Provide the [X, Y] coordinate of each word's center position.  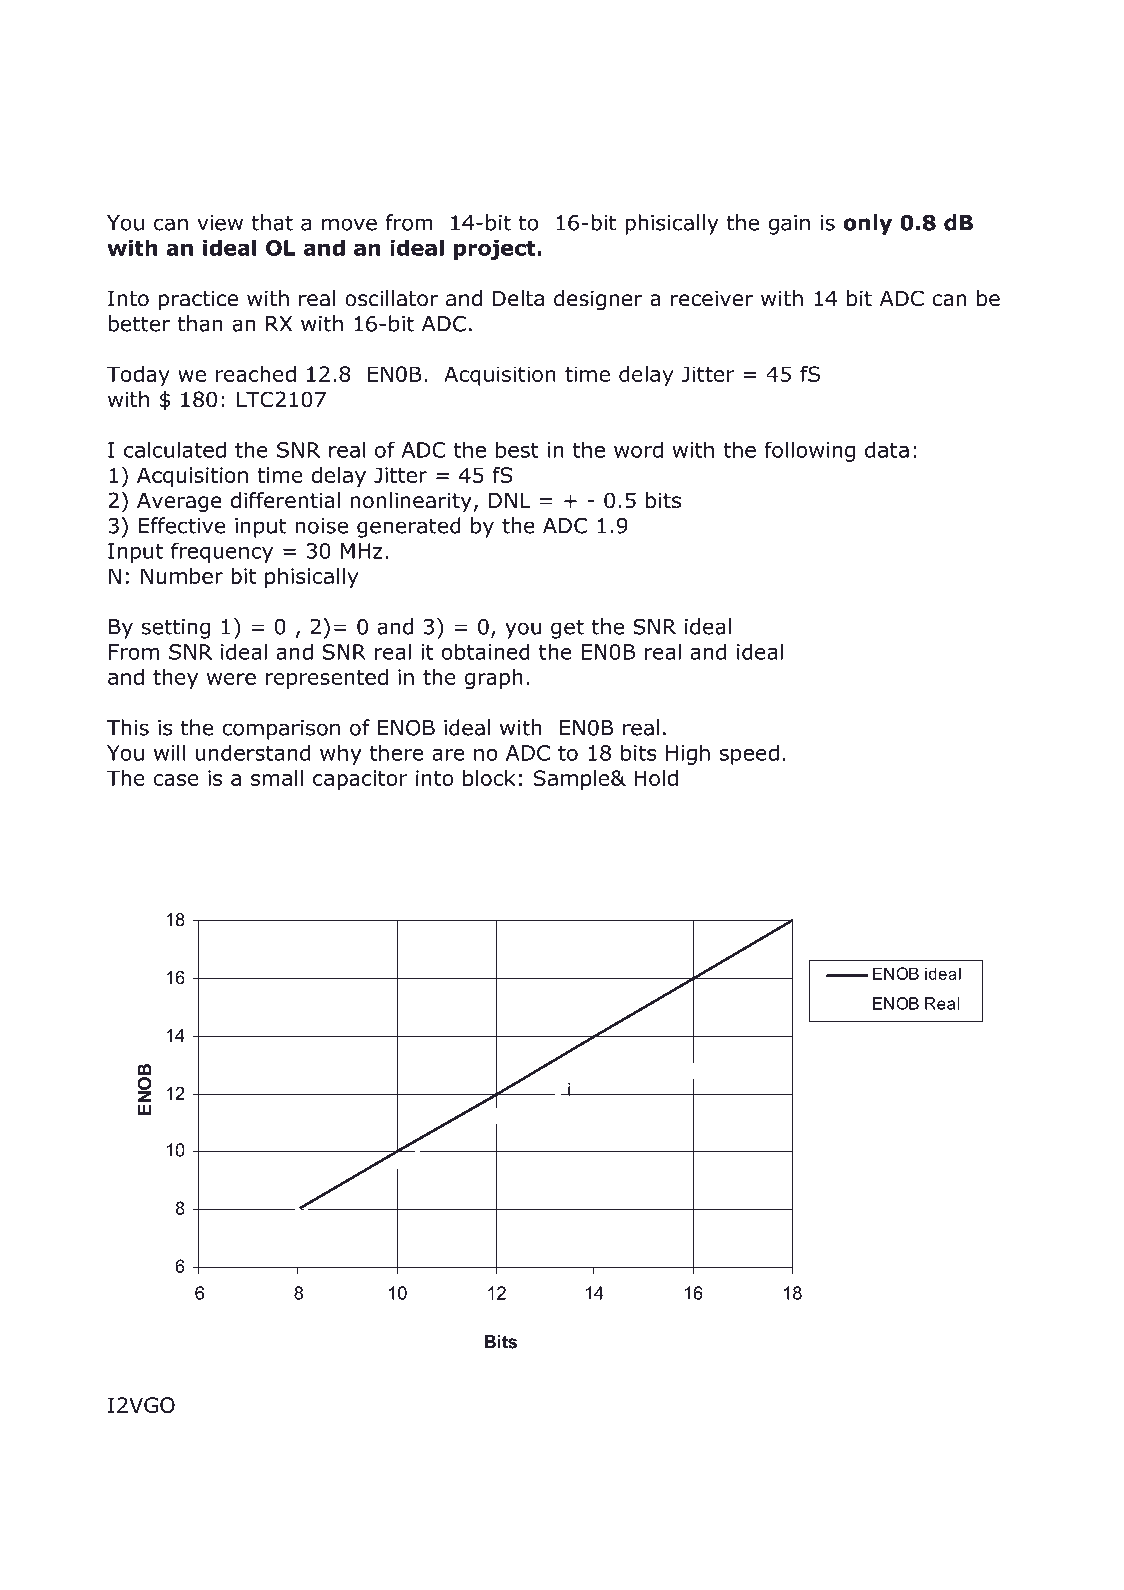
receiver [712, 298]
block [489, 778]
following [809, 451]
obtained [486, 651]
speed [749, 754]
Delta [518, 298]
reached [256, 374]
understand [252, 752]
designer [598, 300]
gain [789, 225]
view [220, 223]
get [567, 629]
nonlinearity [411, 502]
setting [176, 629]
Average [179, 503]
